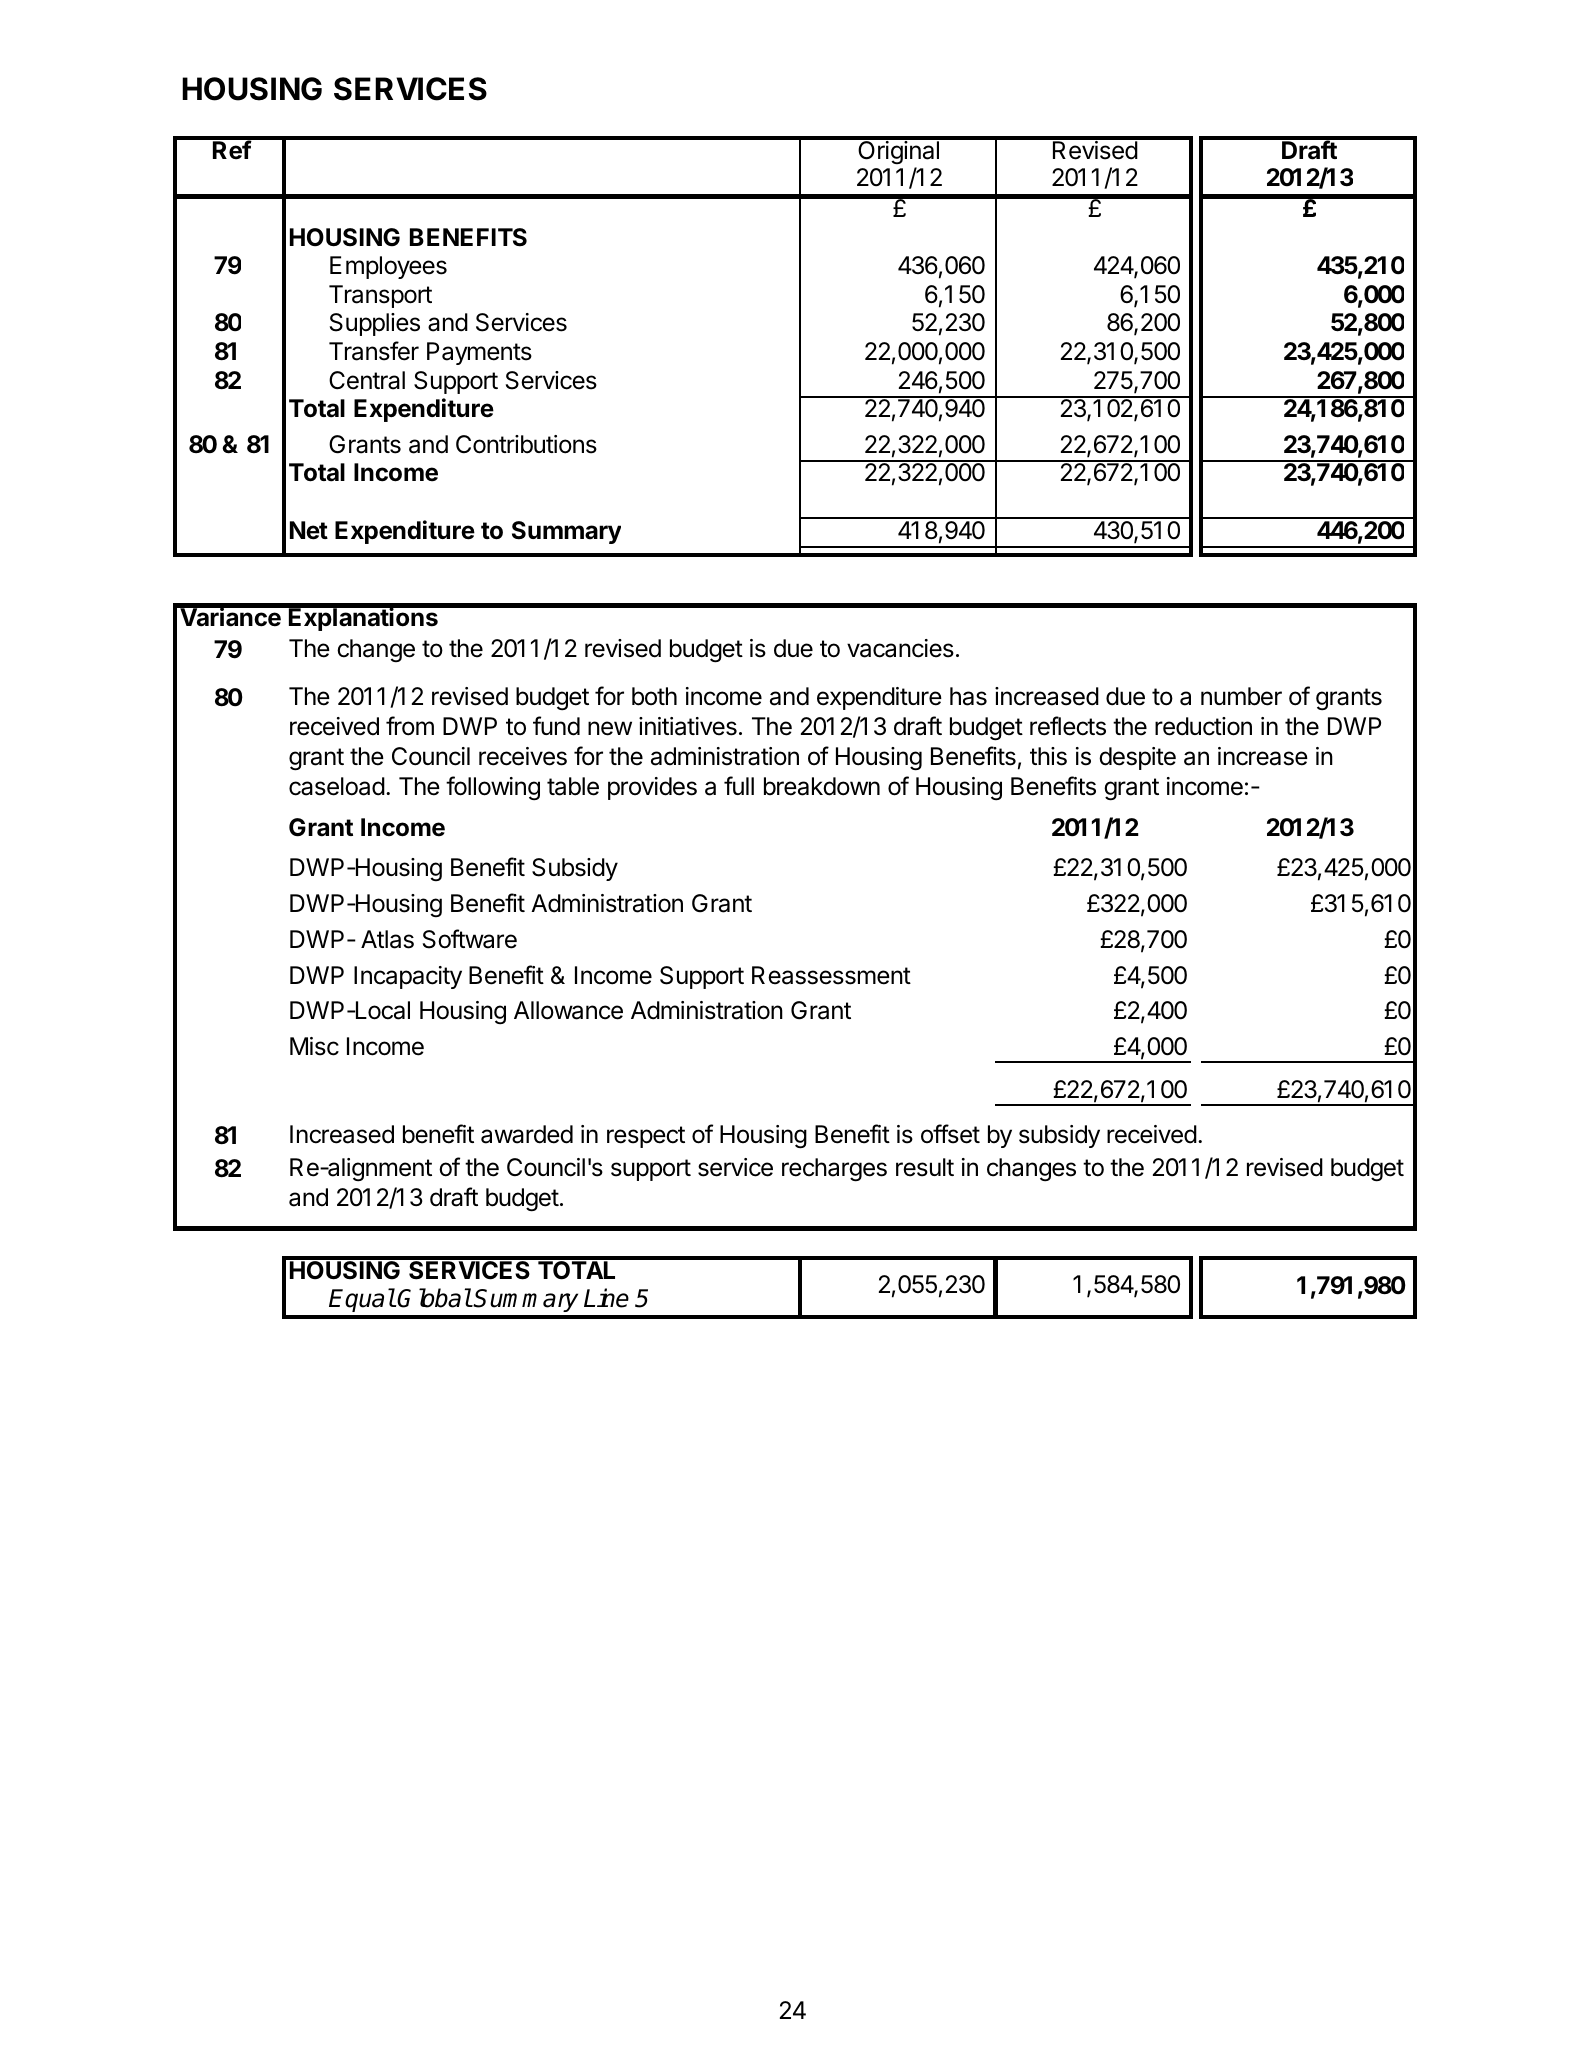 This screenshot has height=2051, width=1585. I want to click on despite, so click(1137, 758).
